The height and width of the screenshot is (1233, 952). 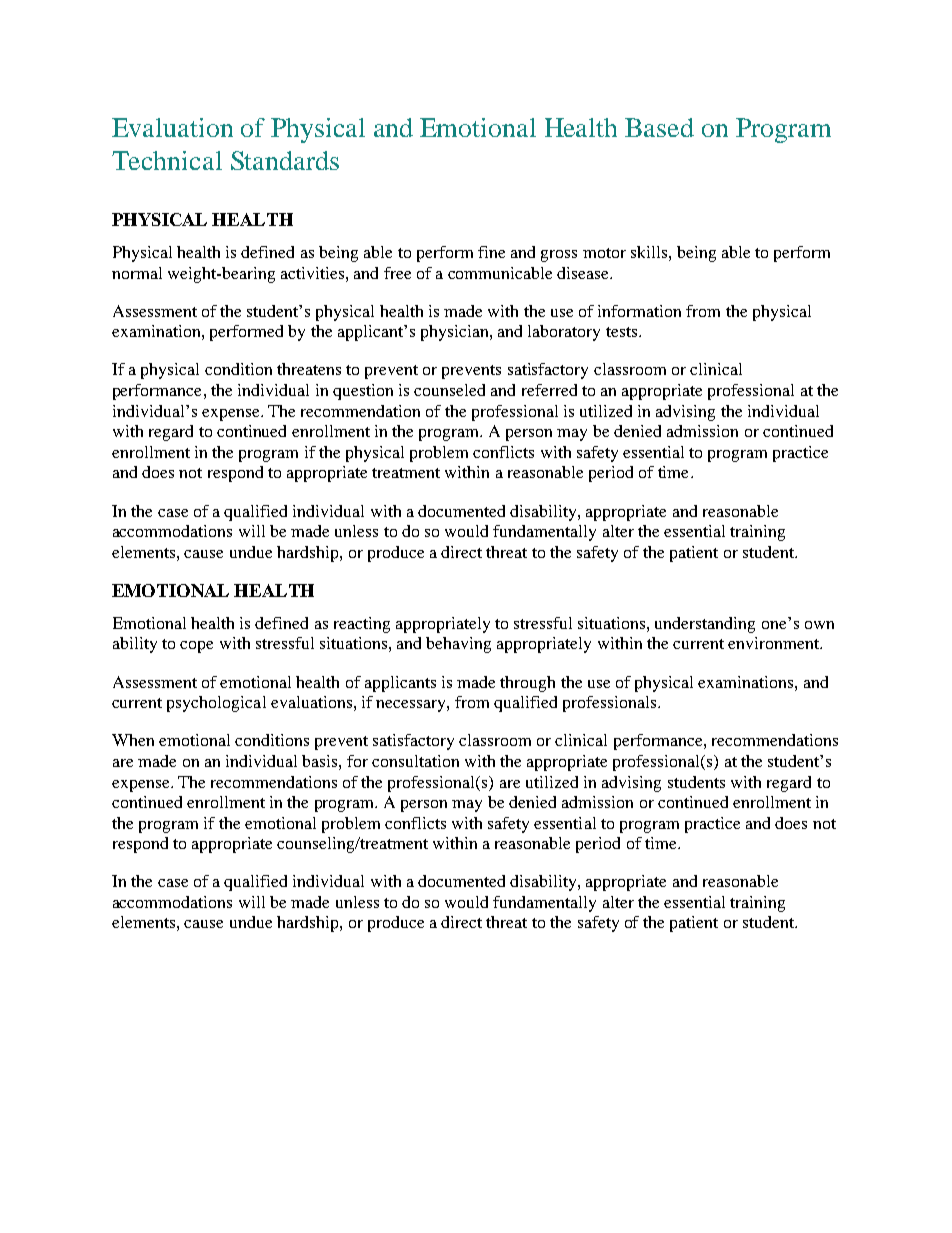 What do you see at coordinates (456, 333) in the screenshot?
I see `physician` at bounding box center [456, 333].
